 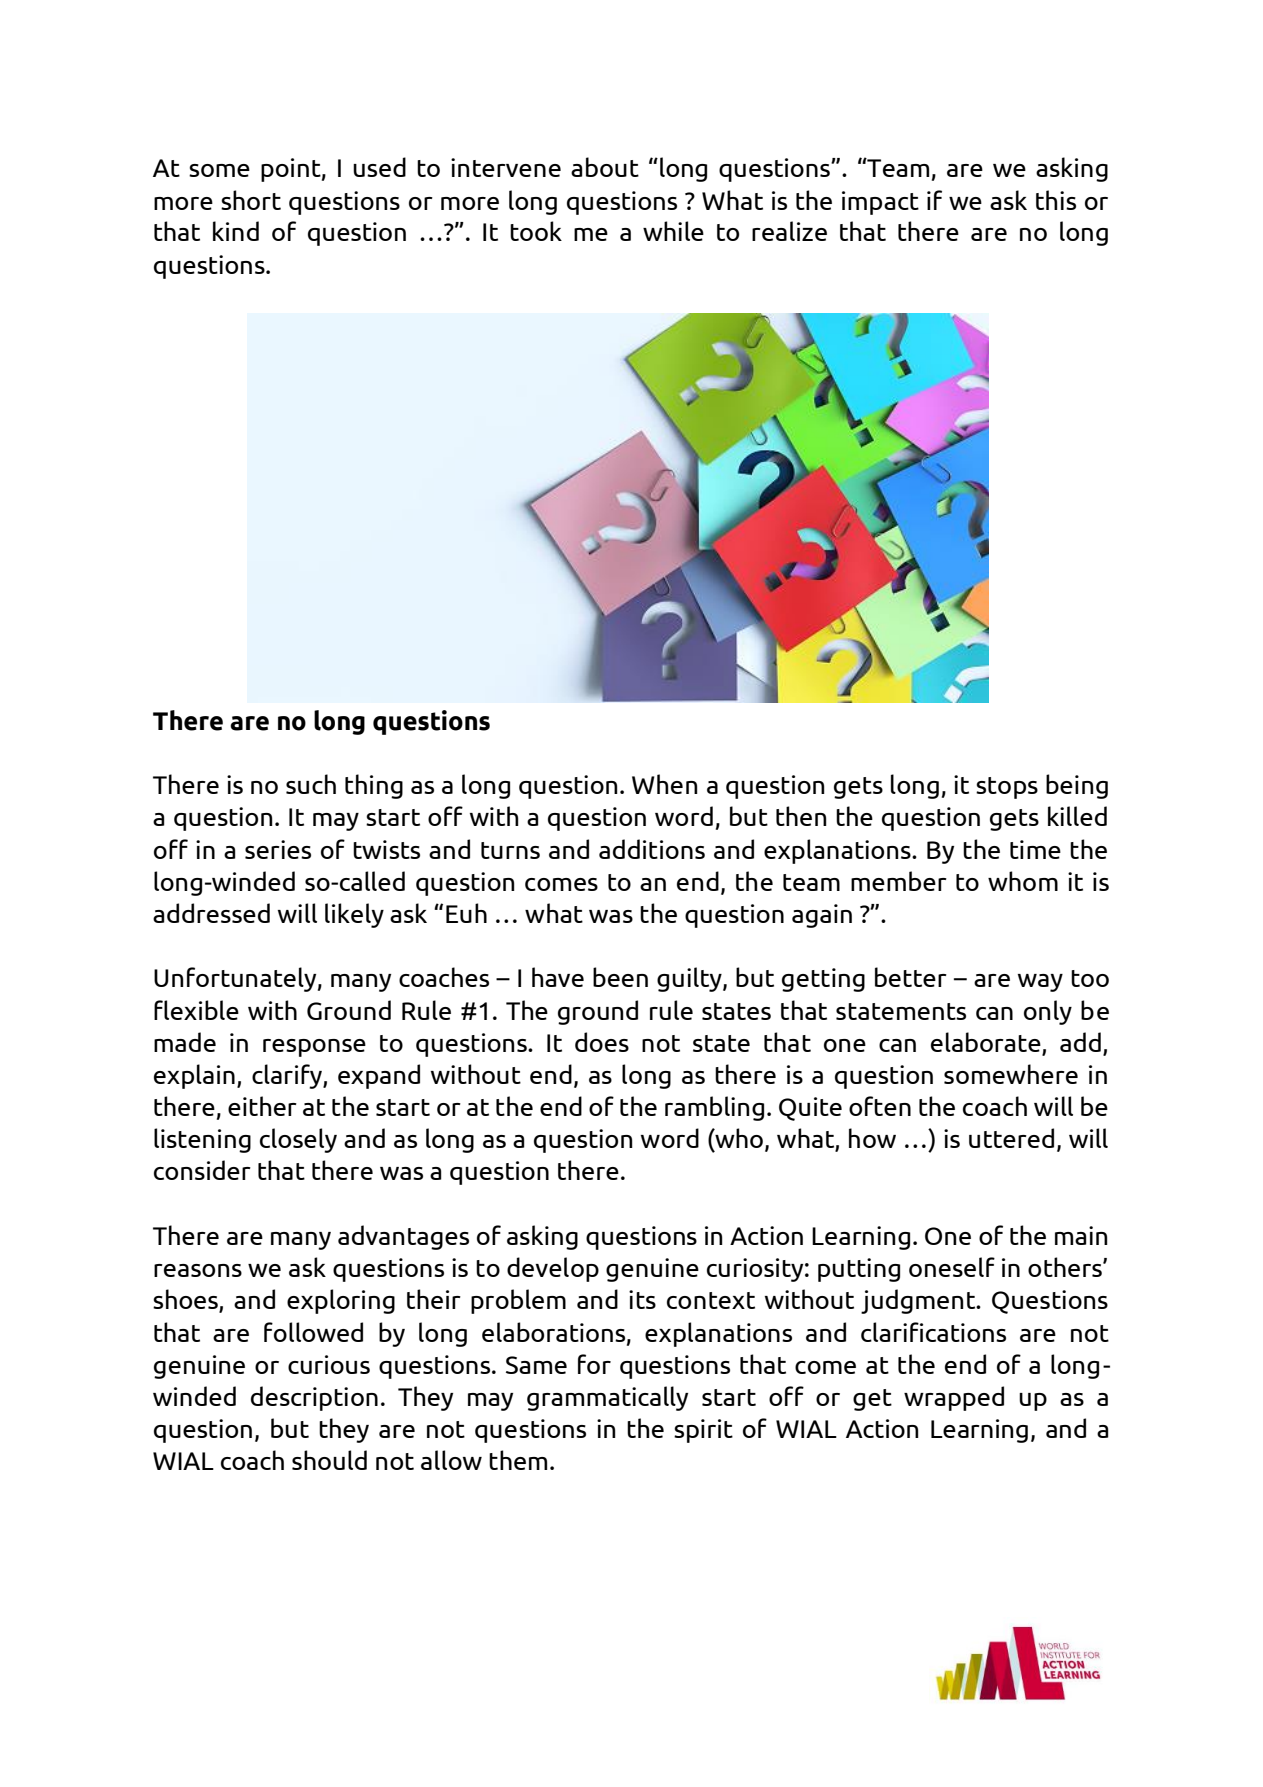 I want to click on rambling, so click(x=714, y=1108).
